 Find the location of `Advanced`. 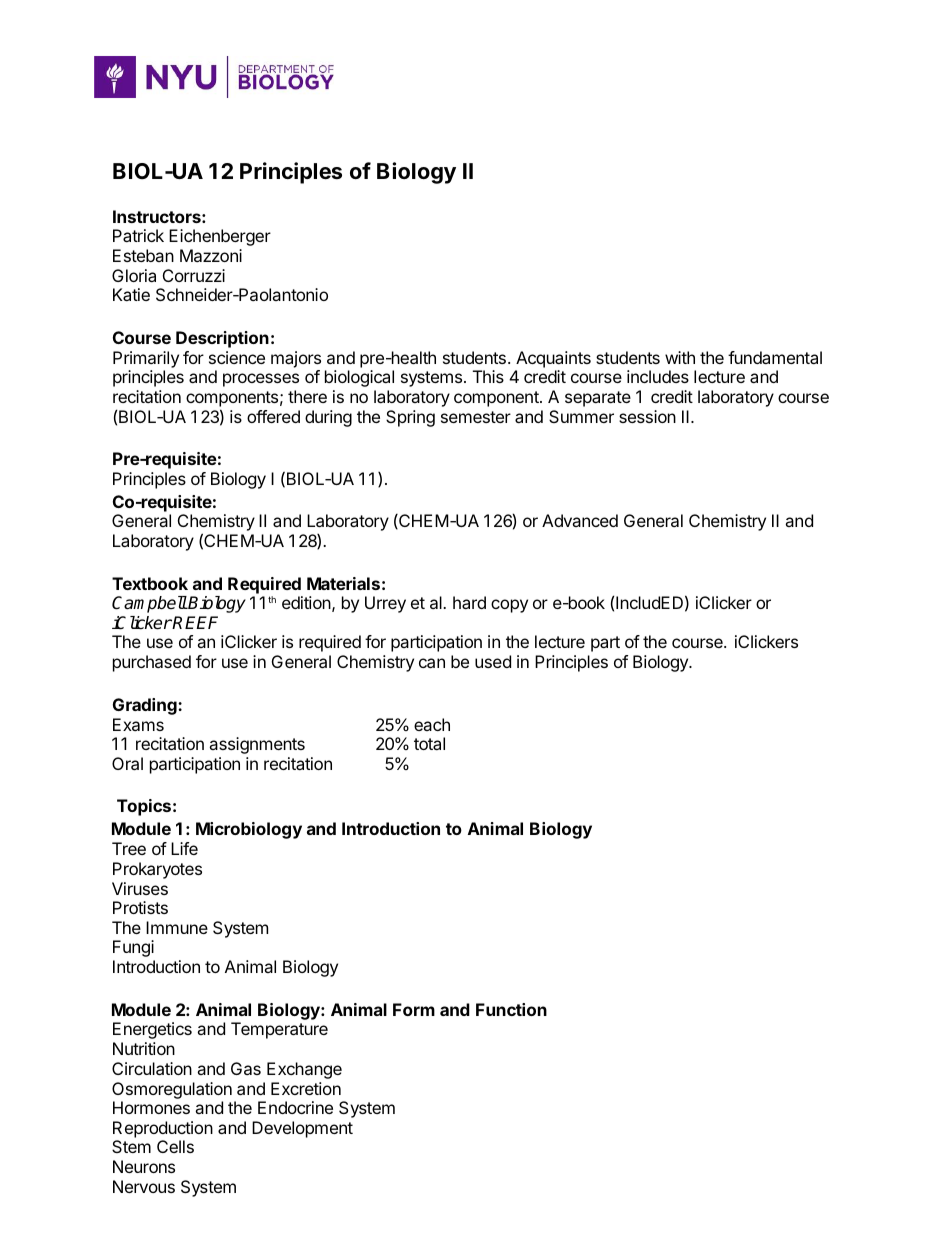

Advanced is located at coordinates (580, 520).
